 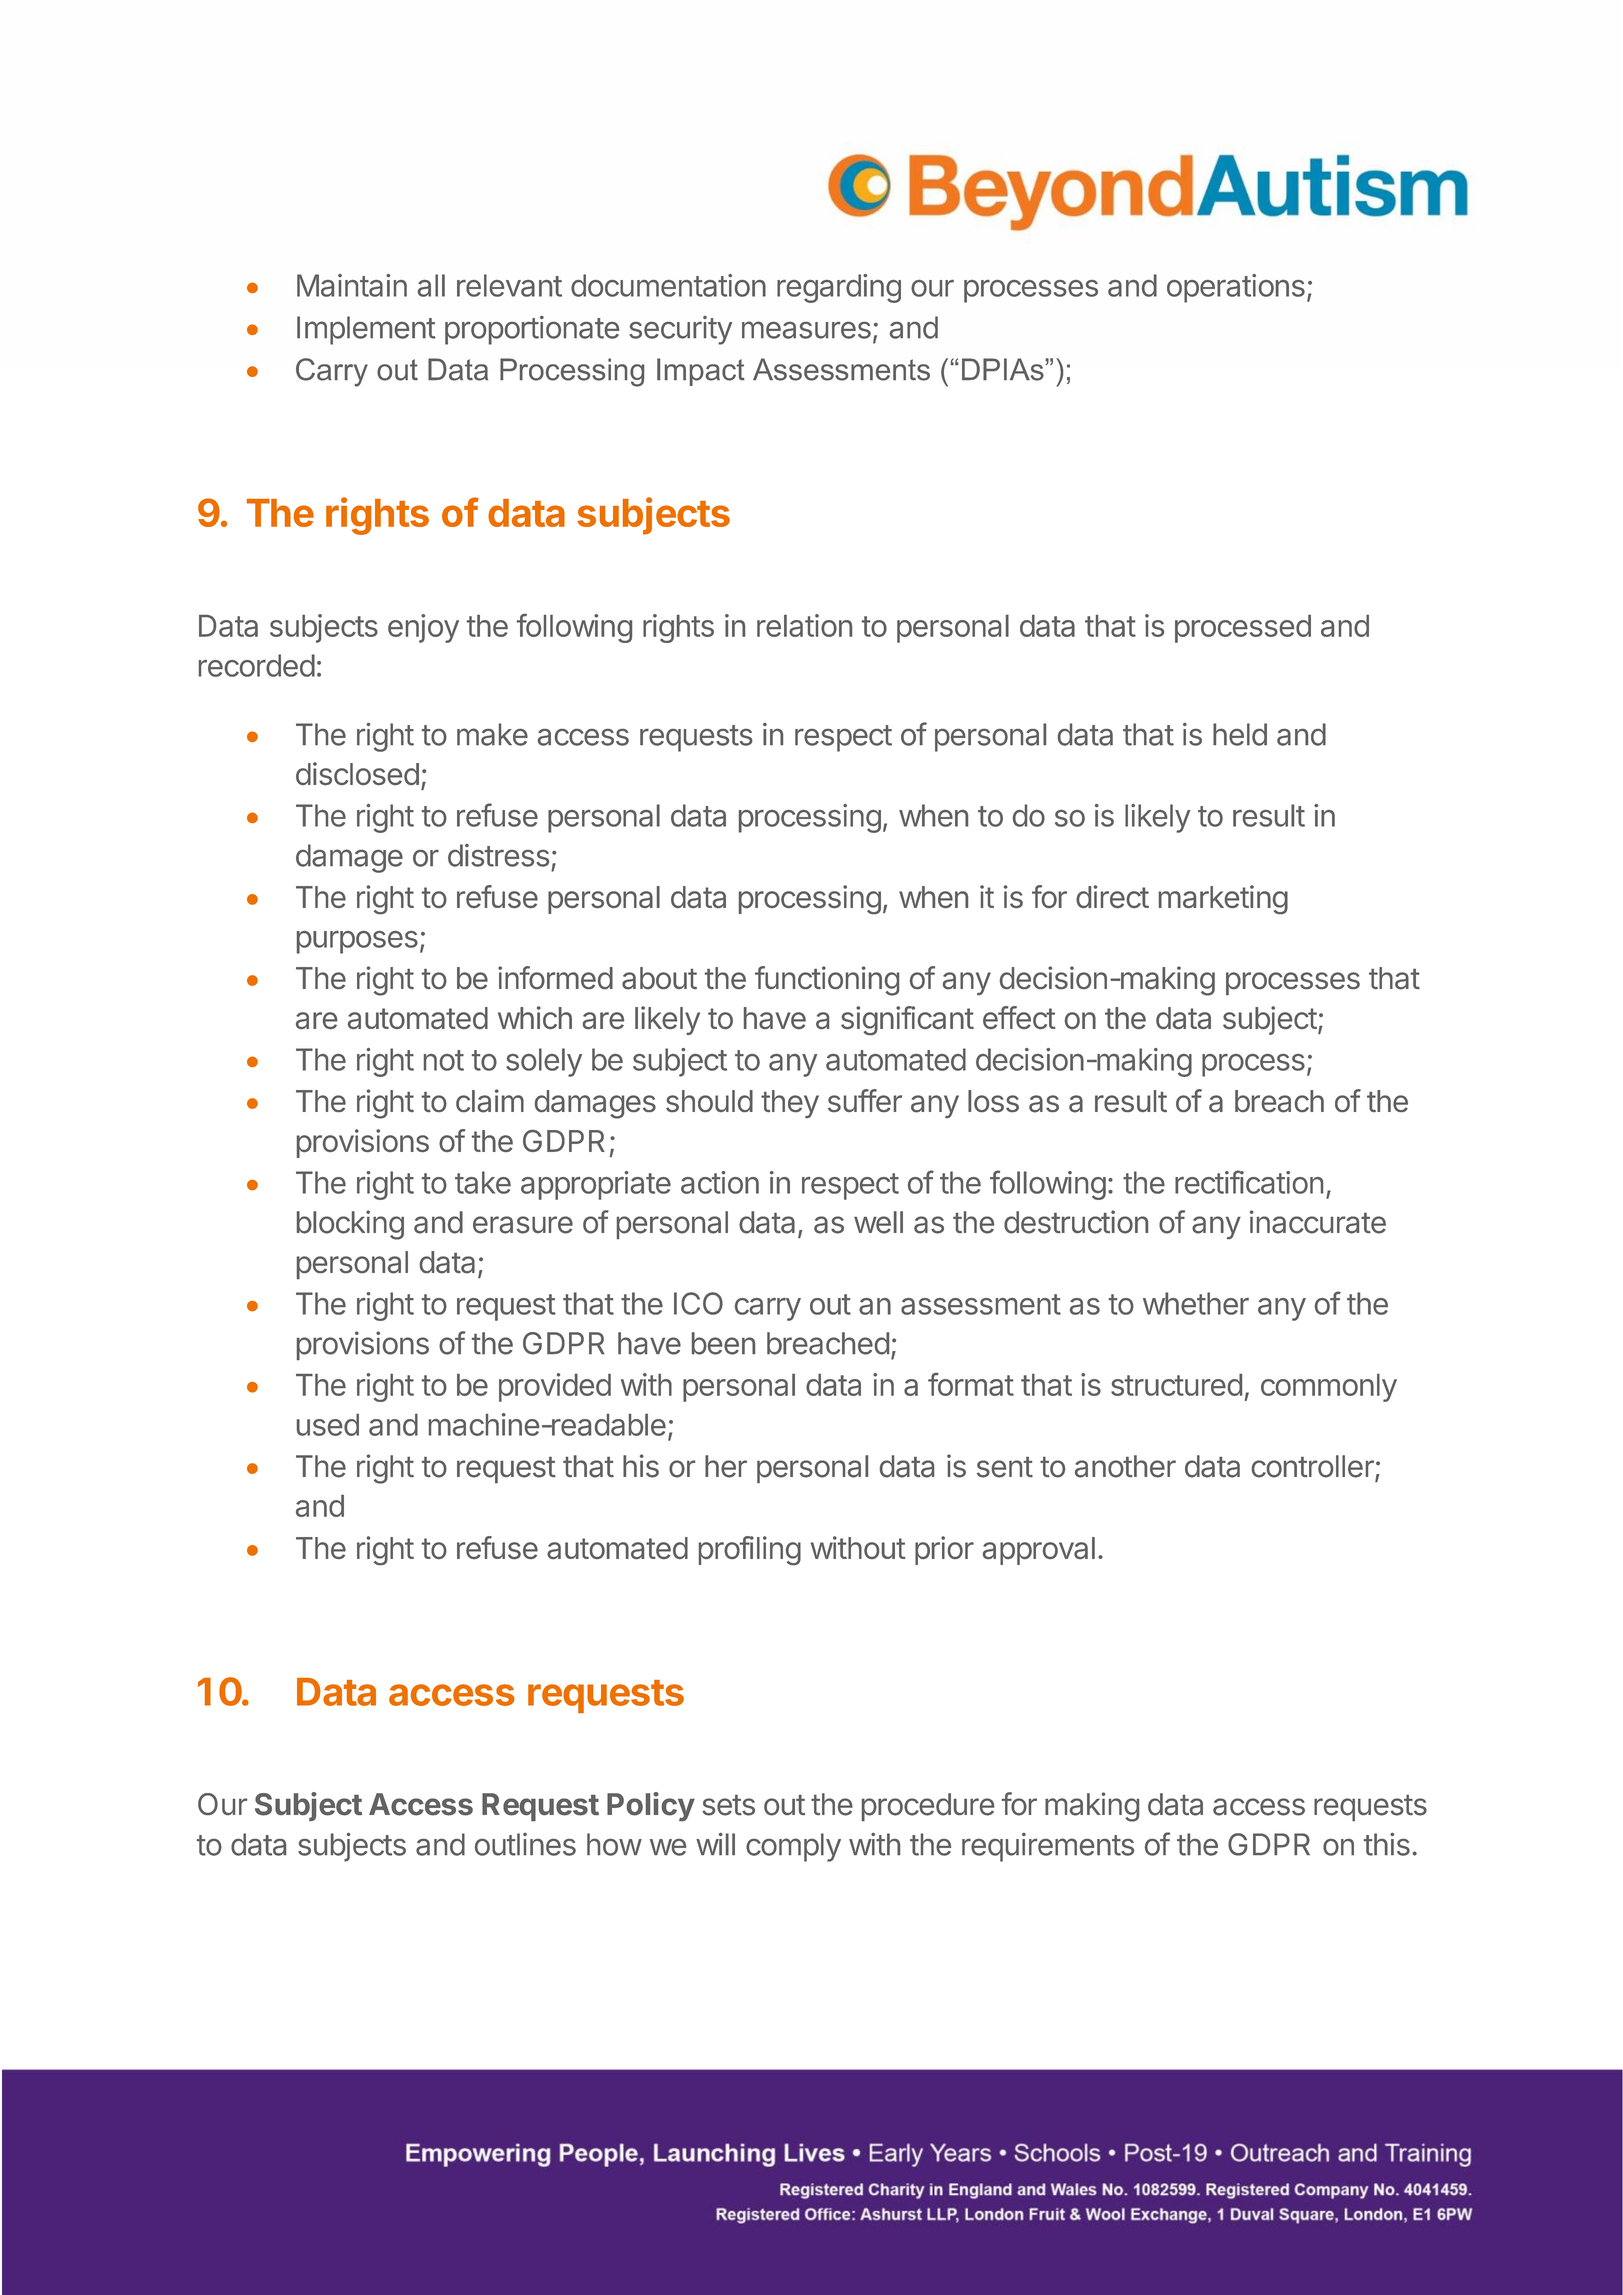 I want to click on comply, so click(x=793, y=1847).
